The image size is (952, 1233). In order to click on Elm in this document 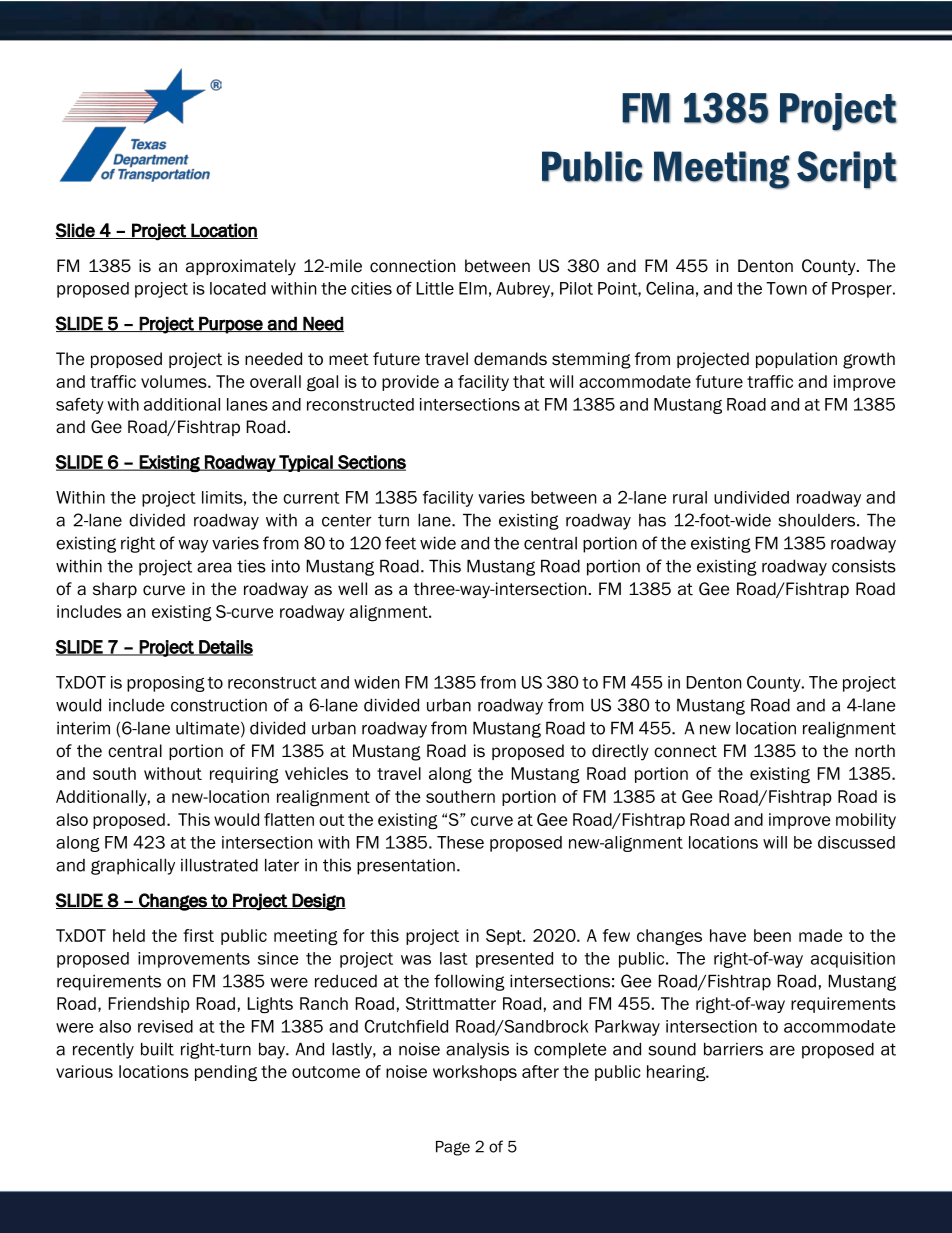, I will do `click(473, 288)`.
